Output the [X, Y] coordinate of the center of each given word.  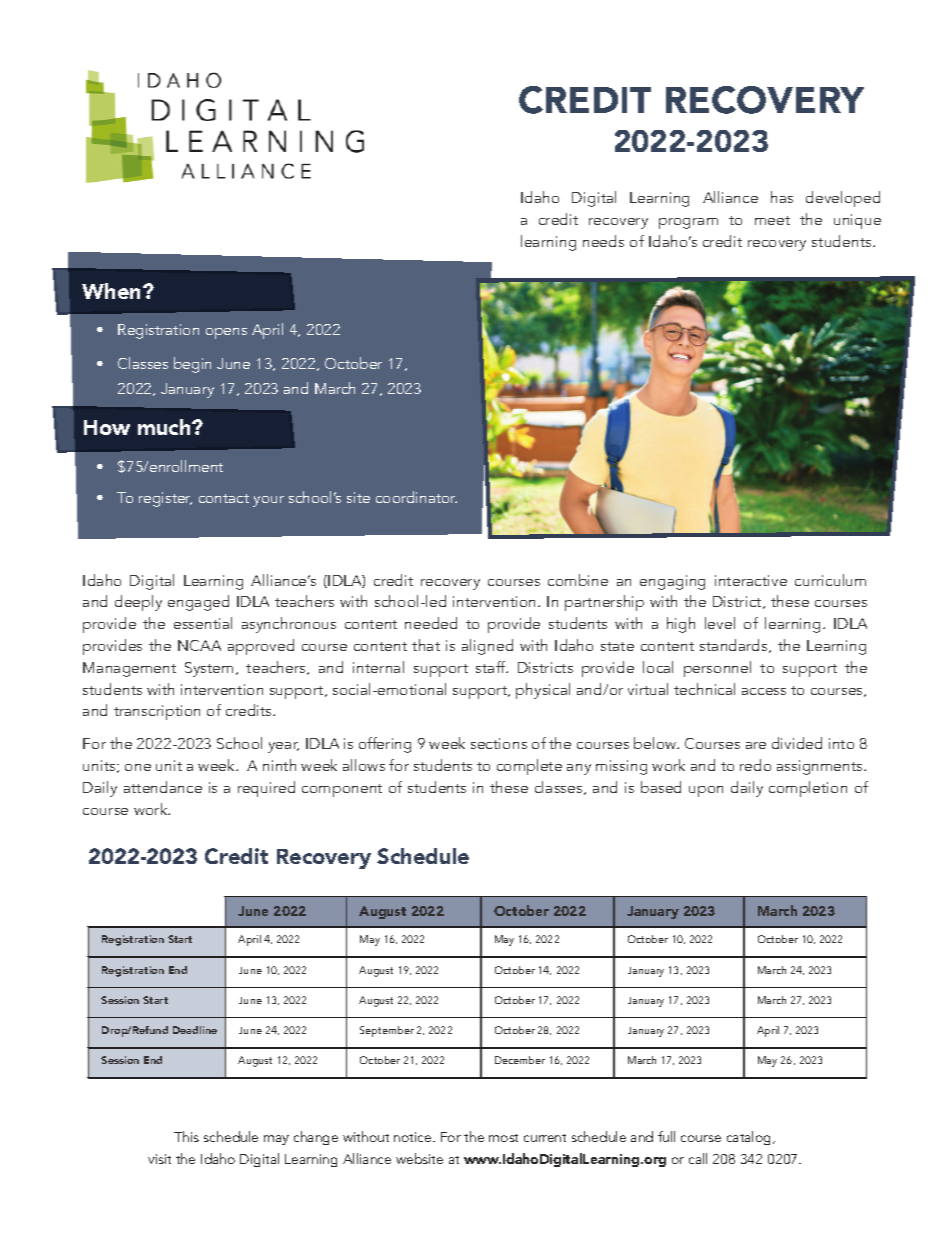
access [764, 691]
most [503, 1138]
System [209, 669]
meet [772, 220]
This [186, 1136]
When [111, 291]
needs [603, 241]
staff [492, 667]
